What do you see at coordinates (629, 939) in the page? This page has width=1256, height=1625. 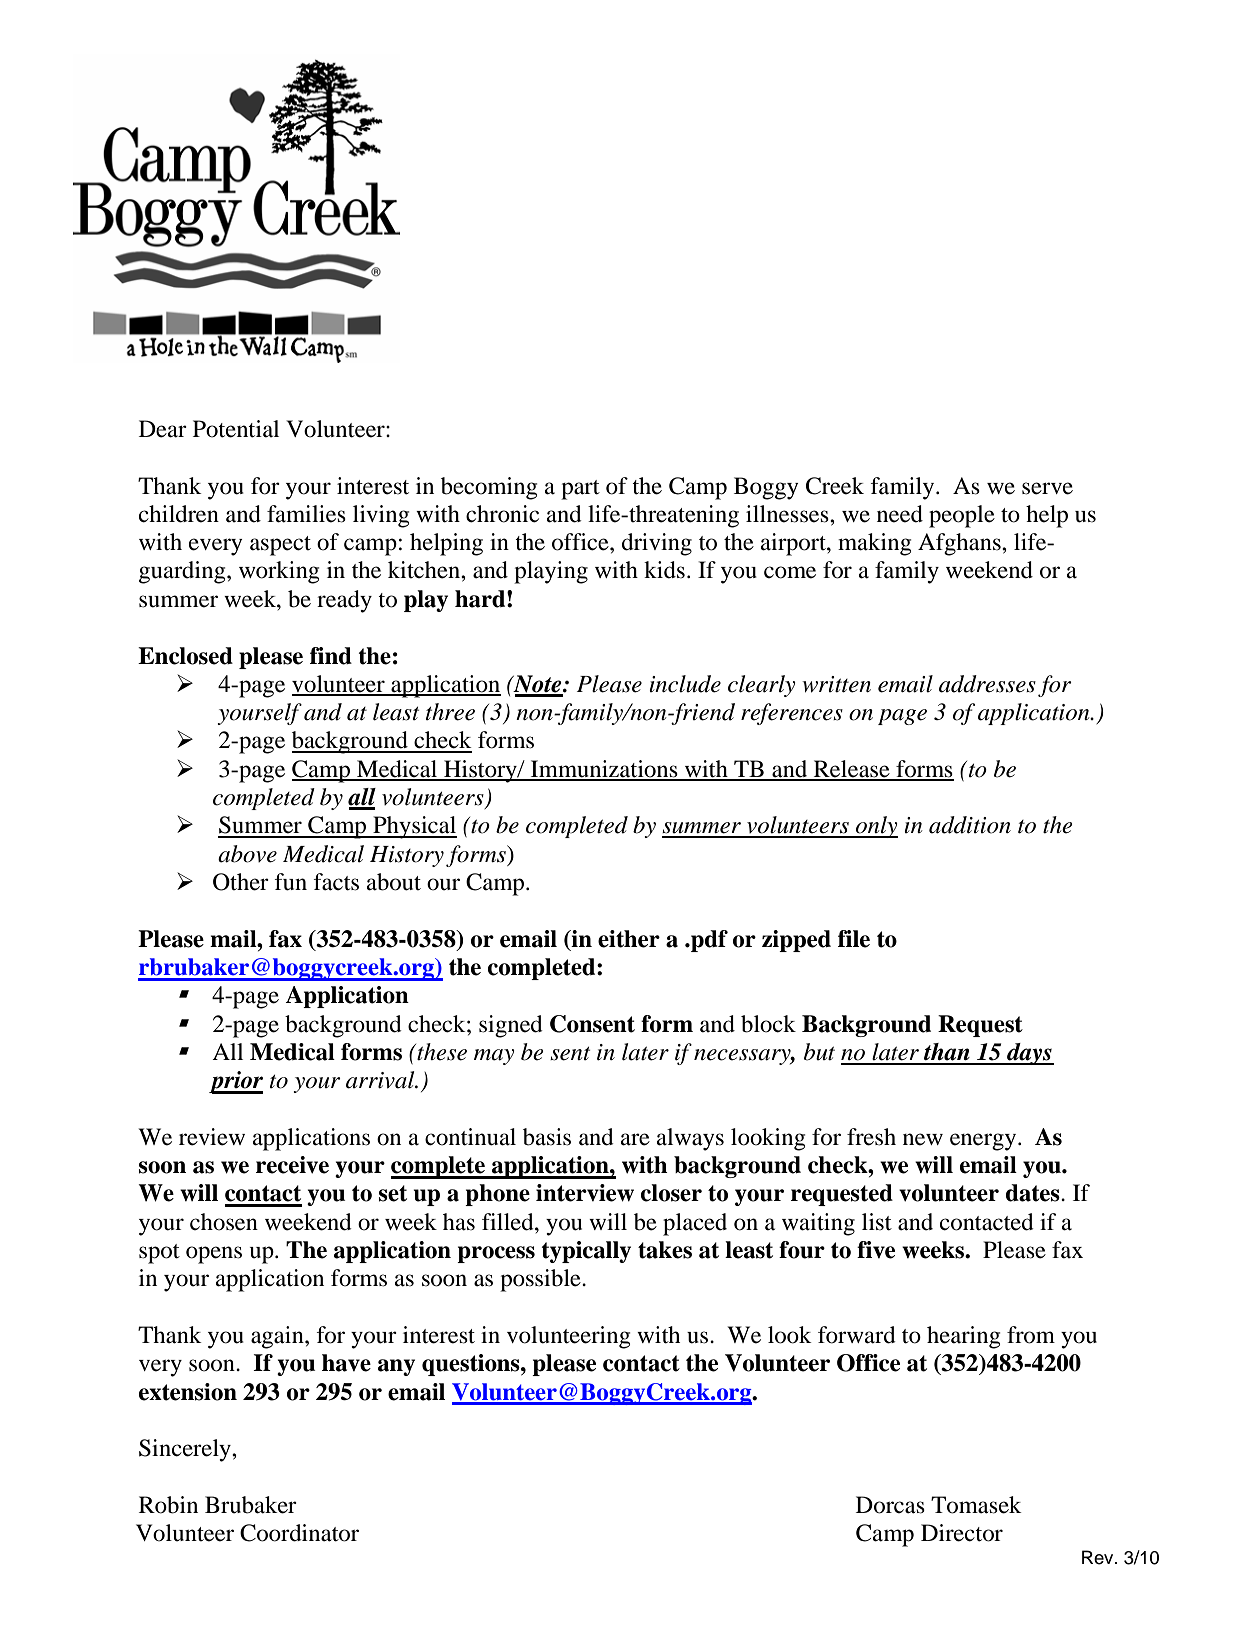 I see `either` at bounding box center [629, 939].
